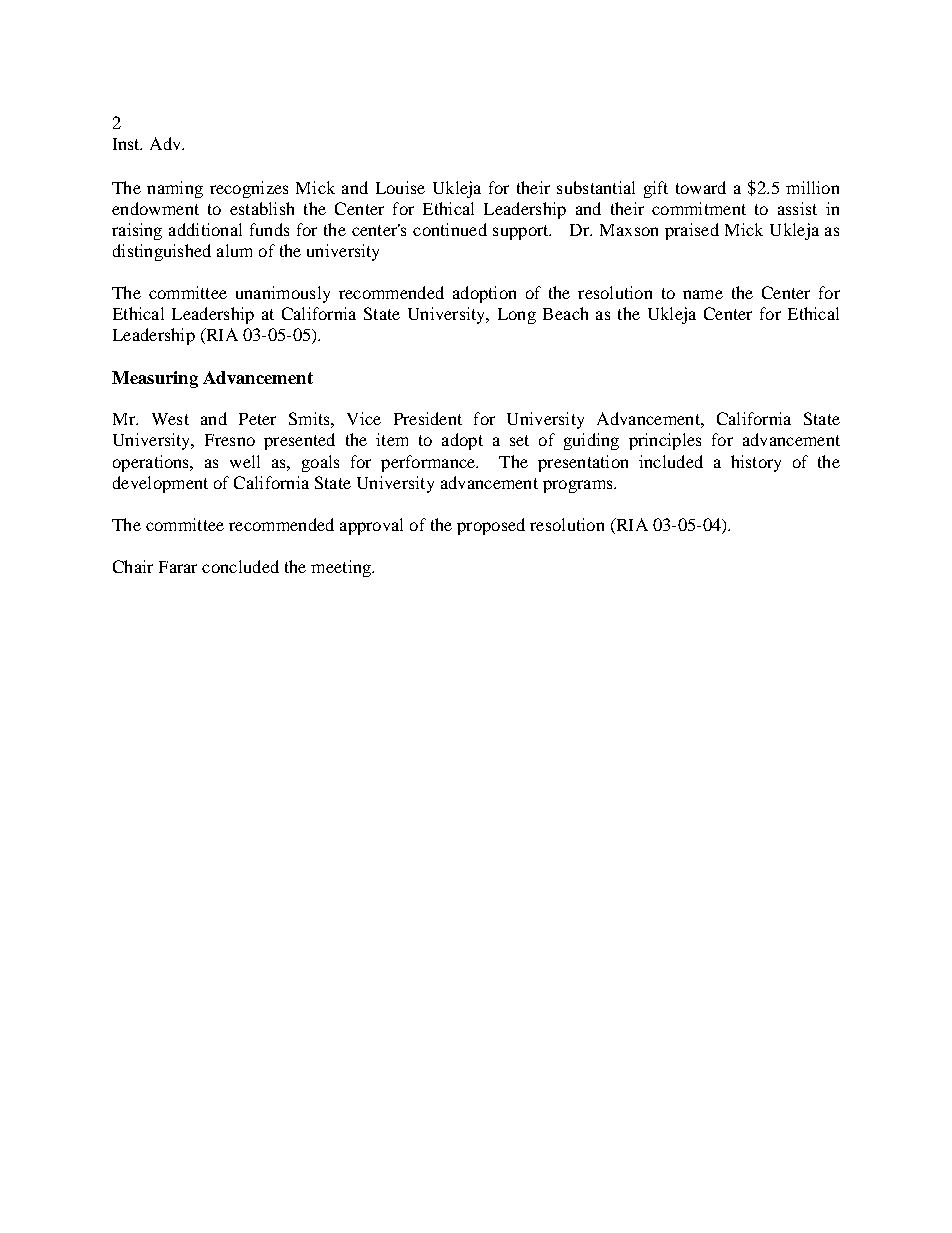  Describe the element at coordinates (491, 526) in the document. I see `proposed` at that location.
